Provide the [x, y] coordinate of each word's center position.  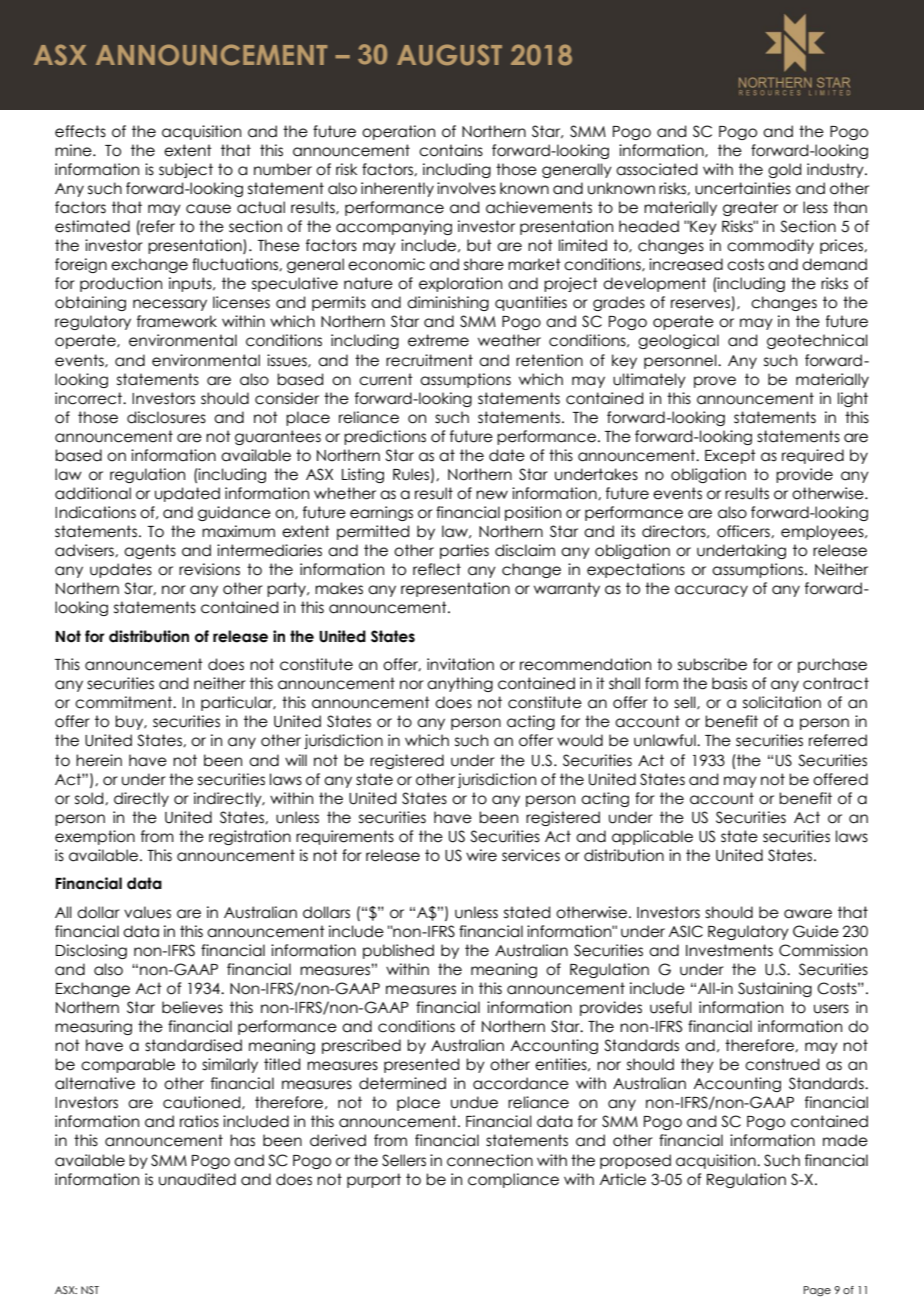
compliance [513, 1180]
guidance [234, 513]
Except [730, 456]
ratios [199, 1121]
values [147, 912]
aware [808, 914]
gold [784, 170]
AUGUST [449, 54]
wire [481, 855]
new [492, 495]
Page [817, 1291]
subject [186, 170]
